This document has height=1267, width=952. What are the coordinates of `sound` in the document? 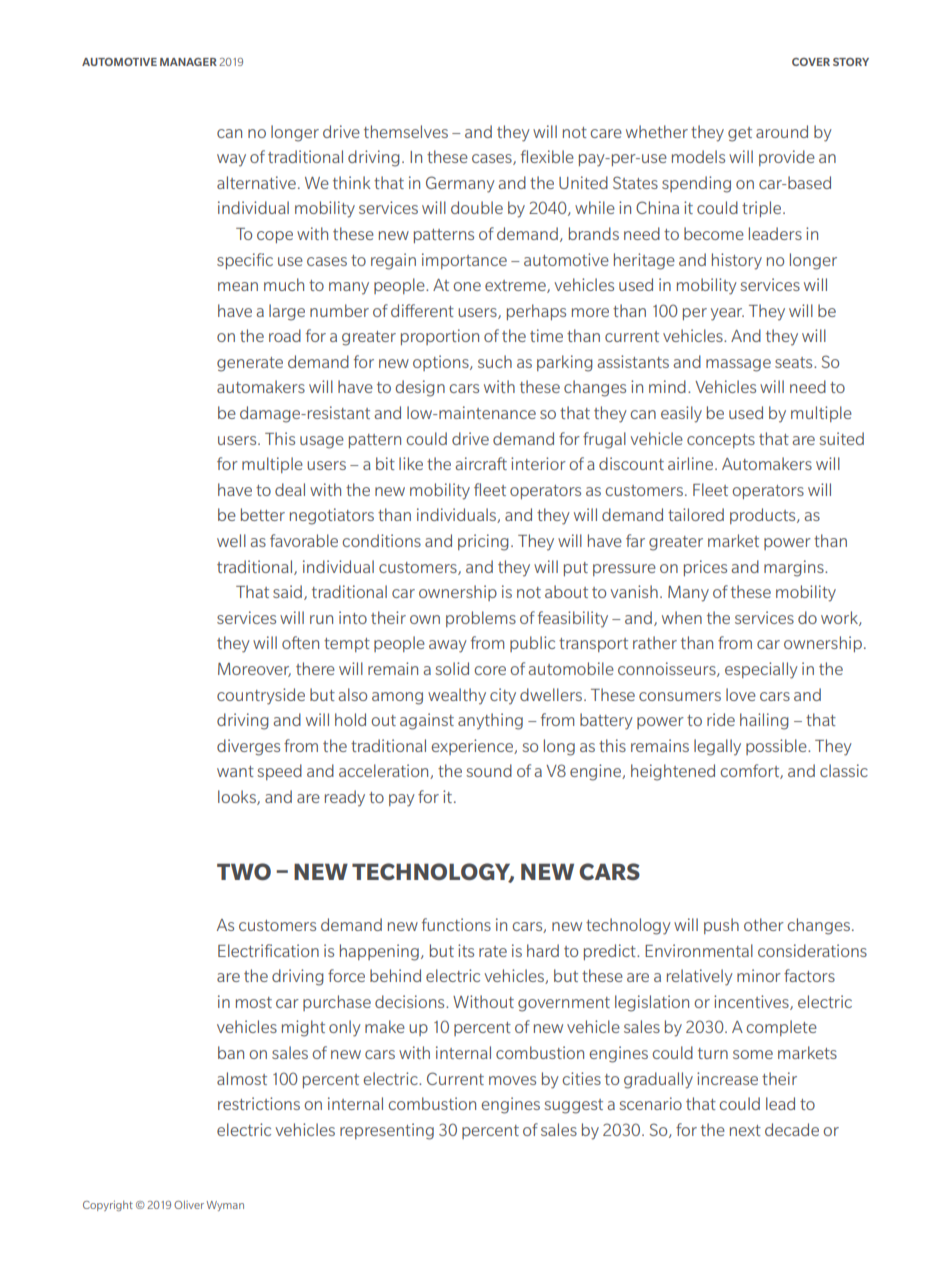 It's located at (489, 770).
